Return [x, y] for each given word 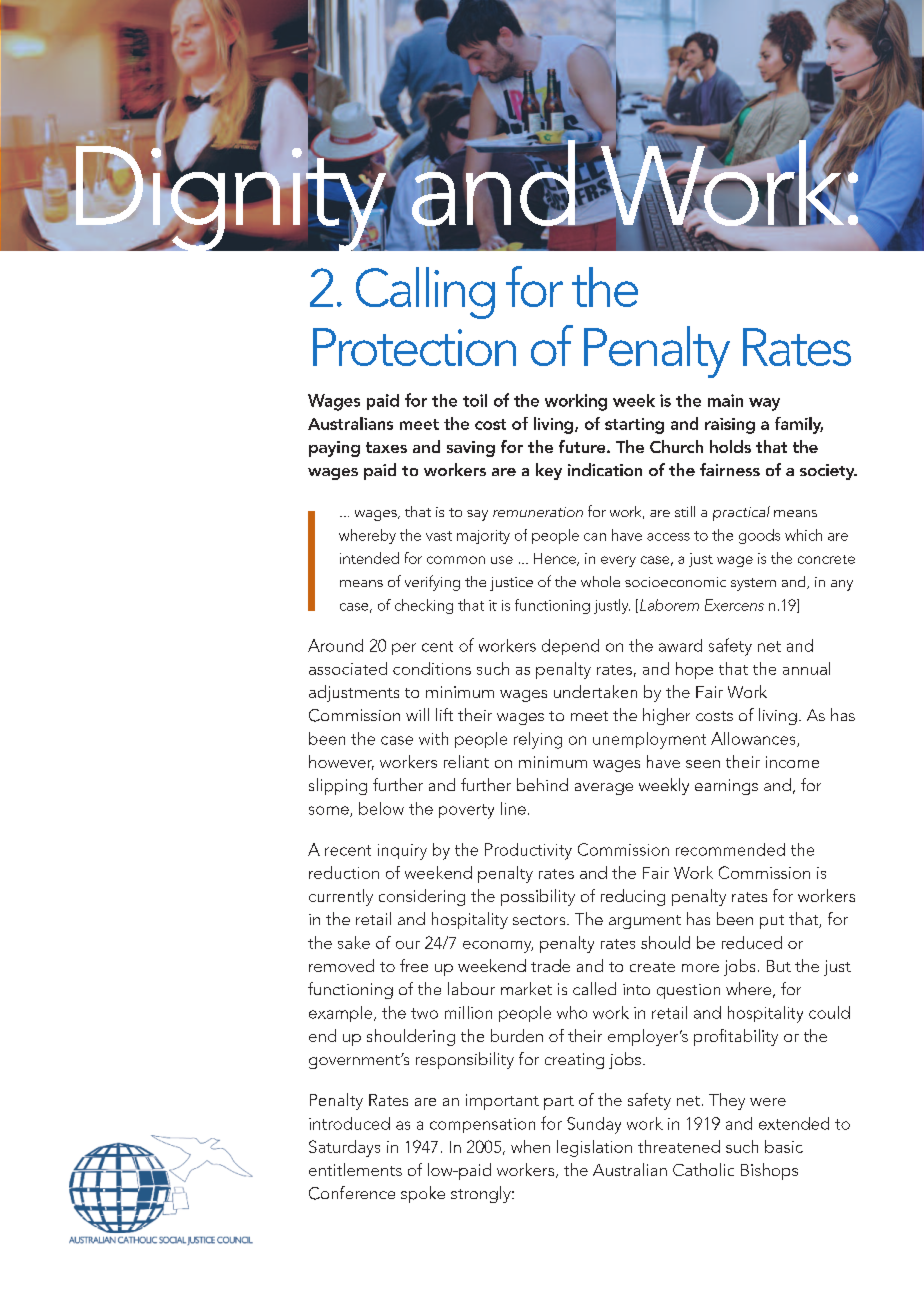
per [404, 649]
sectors [540, 920]
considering [422, 897]
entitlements [355, 1169]
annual [806, 668]
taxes [386, 447]
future [583, 446]
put [772, 922]
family [799, 425]
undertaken [595, 691]
